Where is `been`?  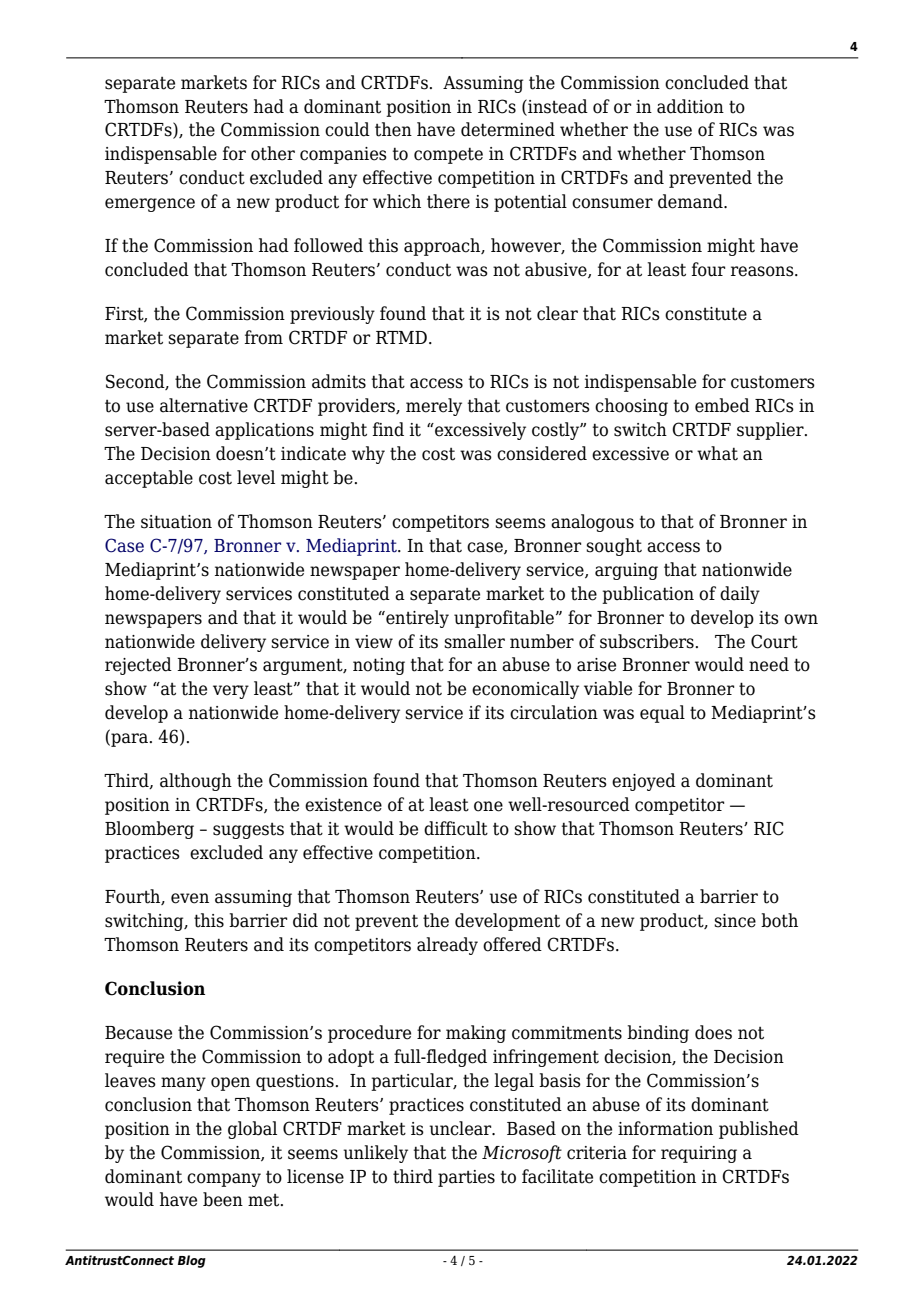 been is located at coordinates (223, 1199).
